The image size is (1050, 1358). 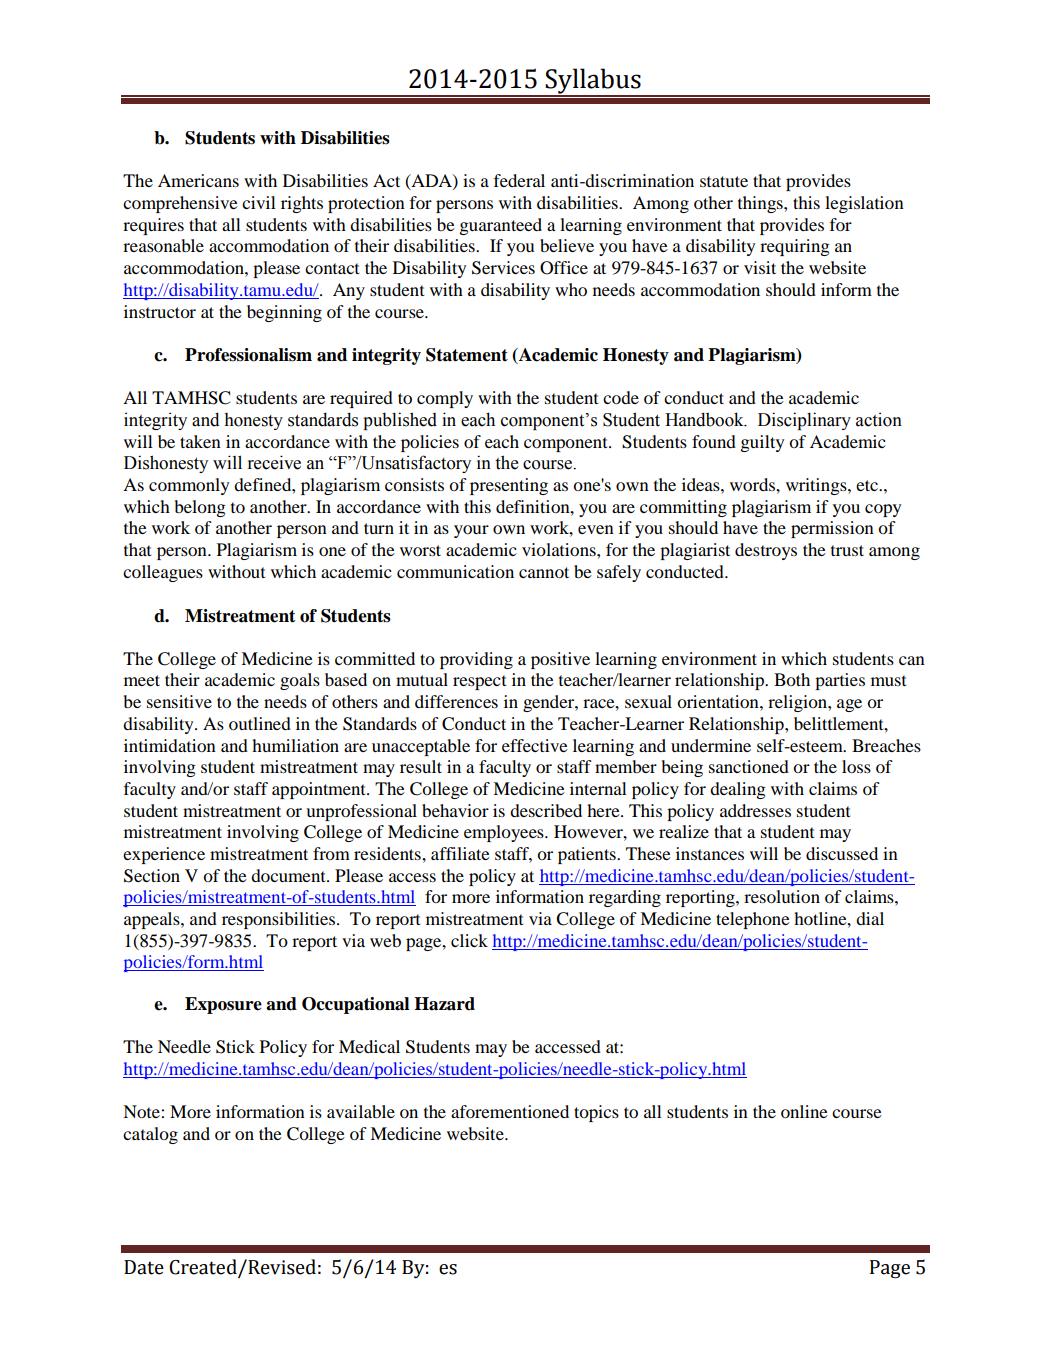 What do you see at coordinates (198, 180) in the screenshot?
I see `Americans` at bounding box center [198, 180].
